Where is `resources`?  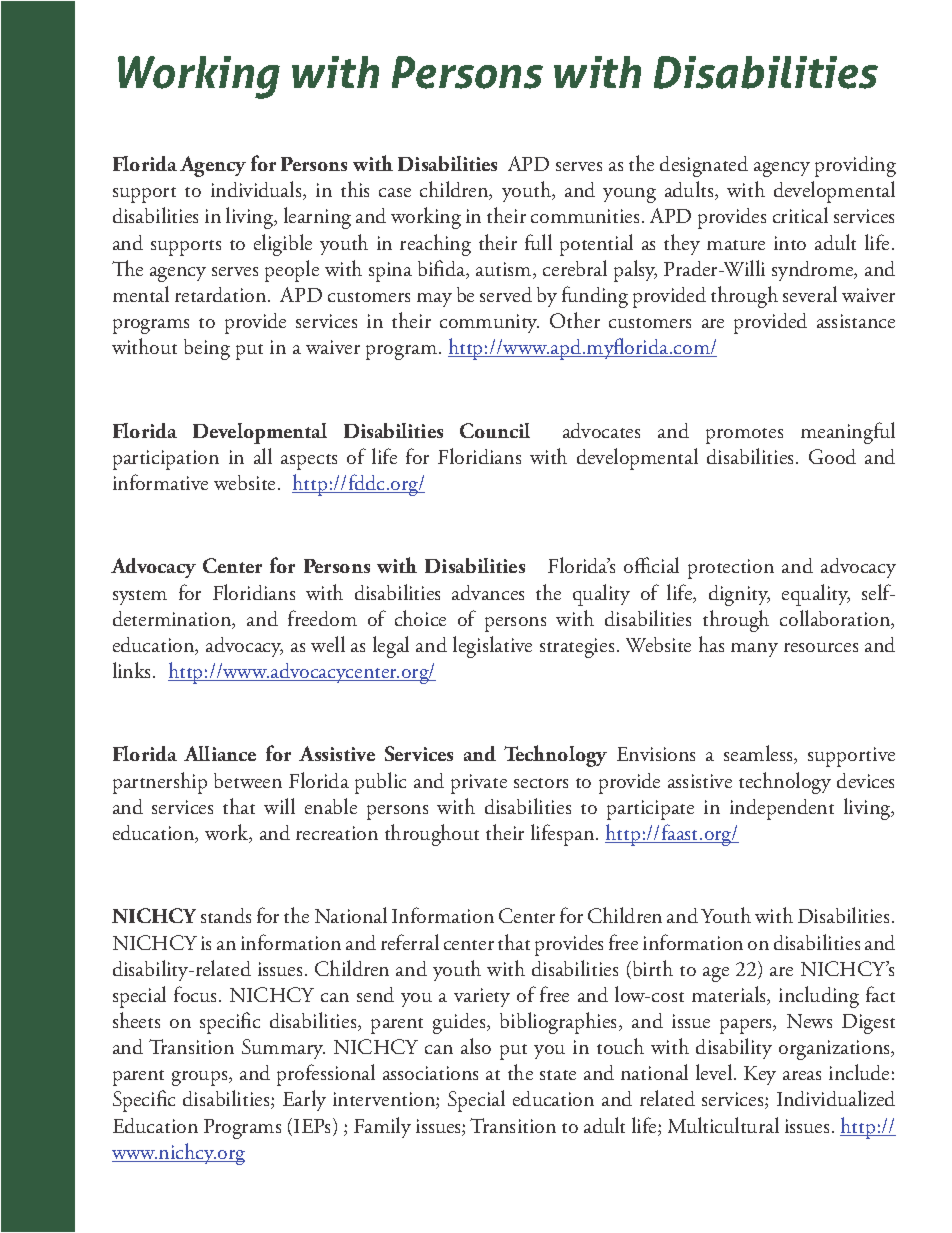
resources is located at coordinates (821, 647).
